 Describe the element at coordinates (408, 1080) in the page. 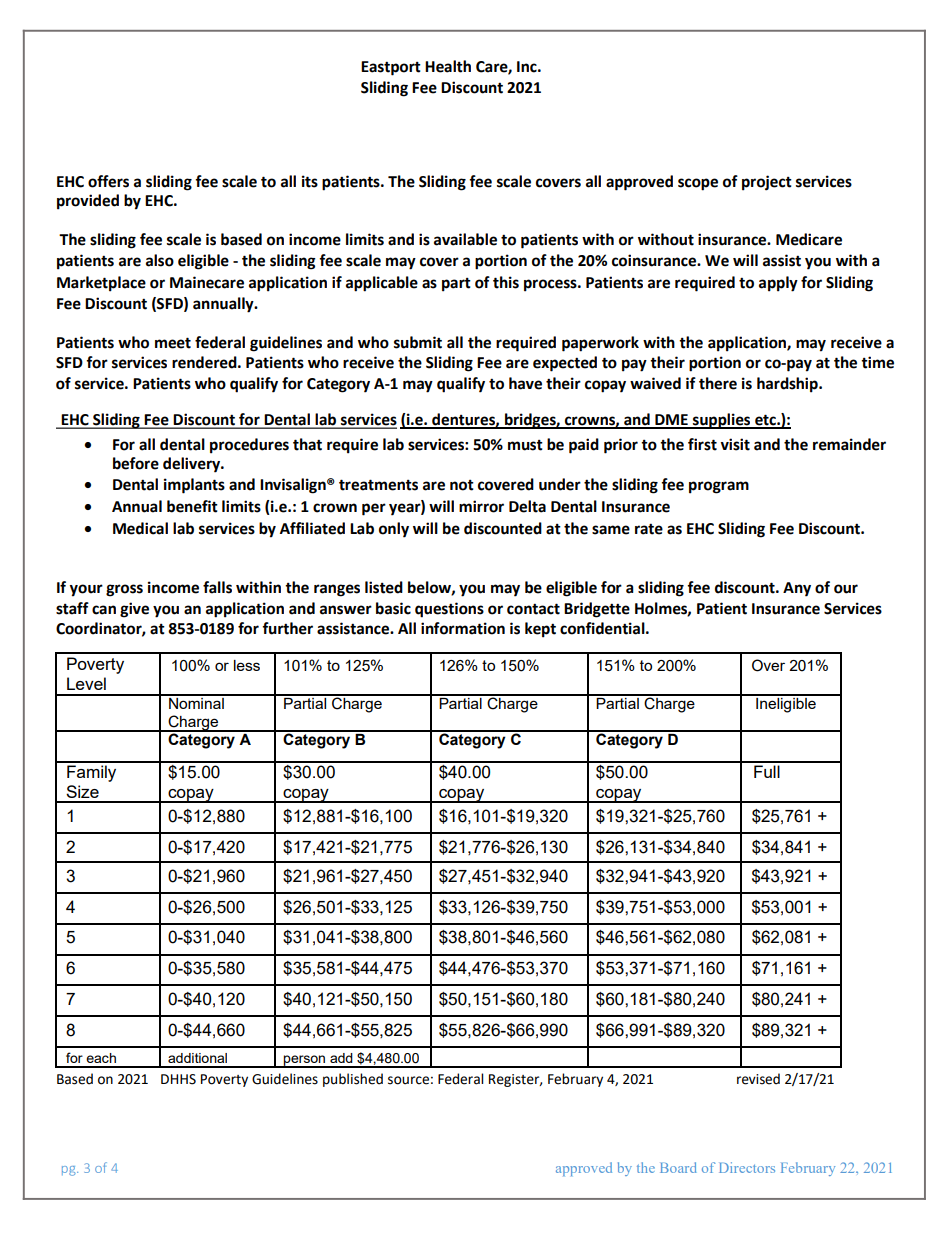

I see `source` at that location.
